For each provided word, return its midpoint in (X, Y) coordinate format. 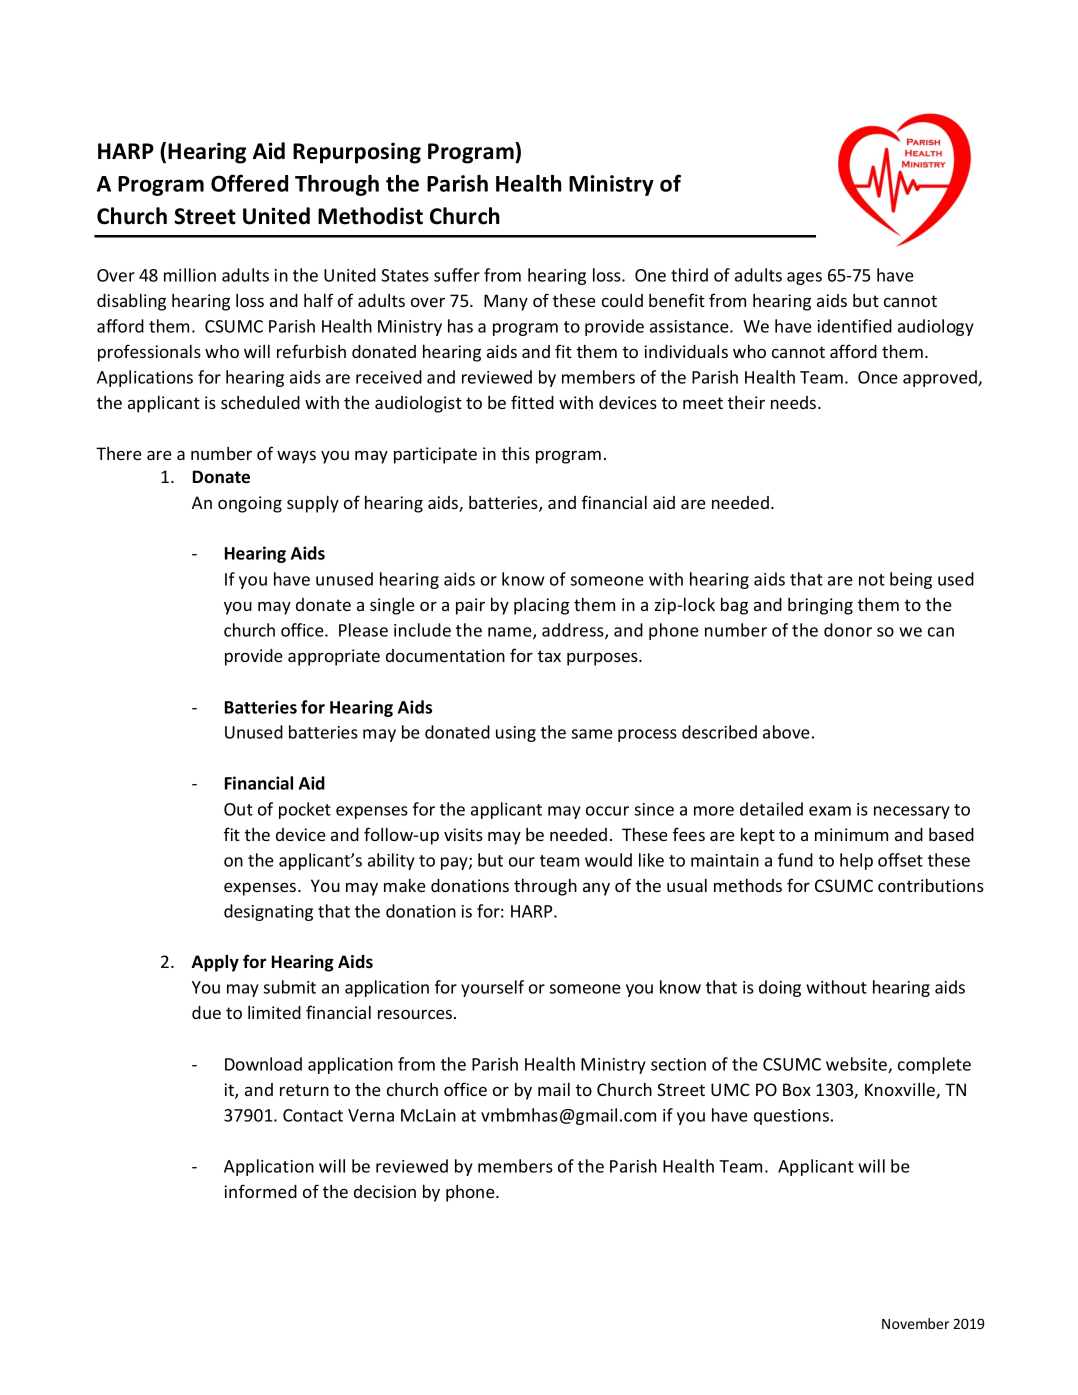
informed (260, 1191)
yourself (492, 988)
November (915, 1323)
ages (804, 278)
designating (268, 912)
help (856, 861)
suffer (457, 275)
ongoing (250, 504)
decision (385, 1191)
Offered (249, 183)
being (911, 580)
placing (541, 606)
